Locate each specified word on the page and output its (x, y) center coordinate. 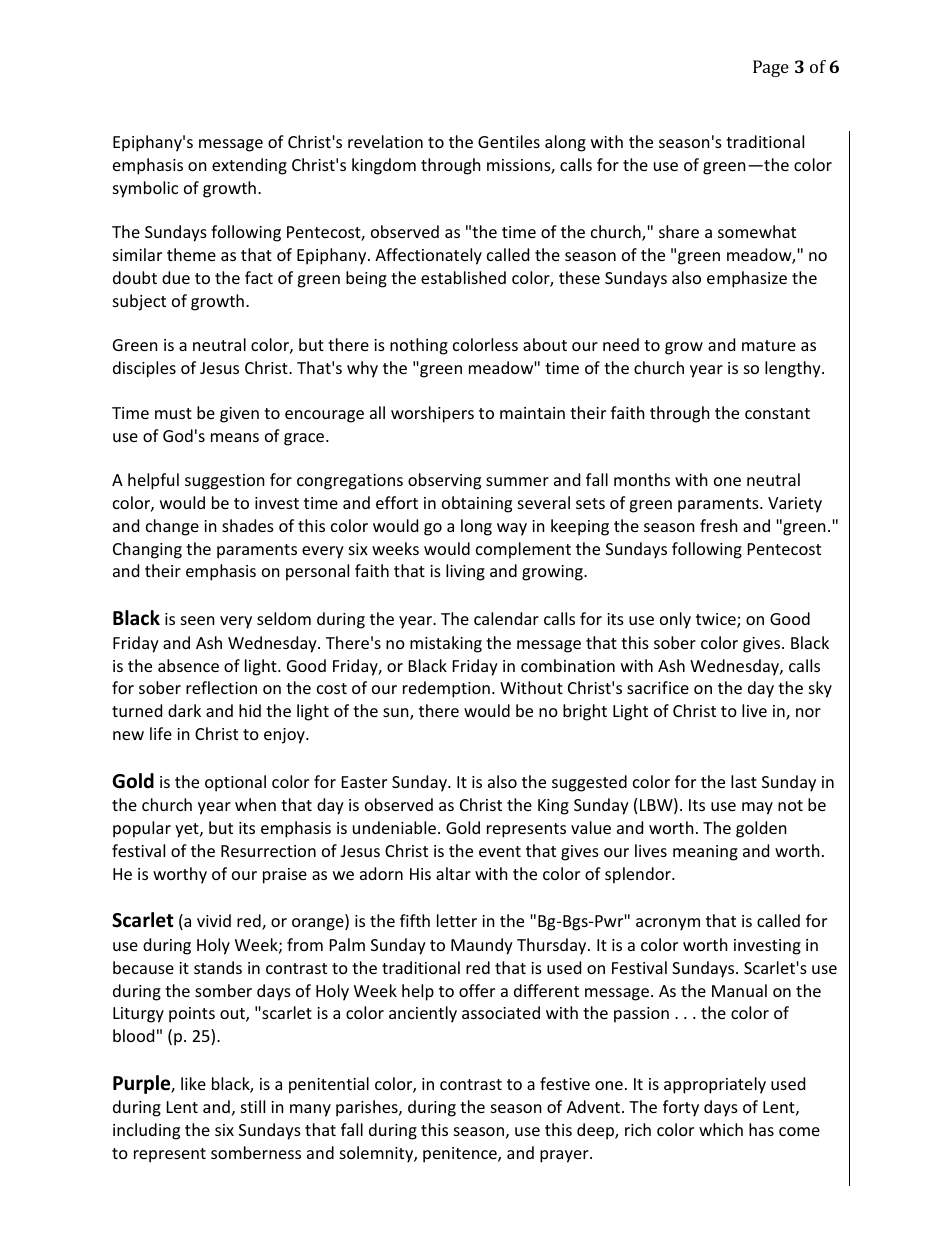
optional (235, 783)
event (500, 851)
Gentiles (509, 141)
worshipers (432, 414)
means (235, 437)
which (721, 1129)
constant (777, 413)
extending (249, 166)
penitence (461, 1155)
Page (771, 68)
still (253, 1106)
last (744, 781)
